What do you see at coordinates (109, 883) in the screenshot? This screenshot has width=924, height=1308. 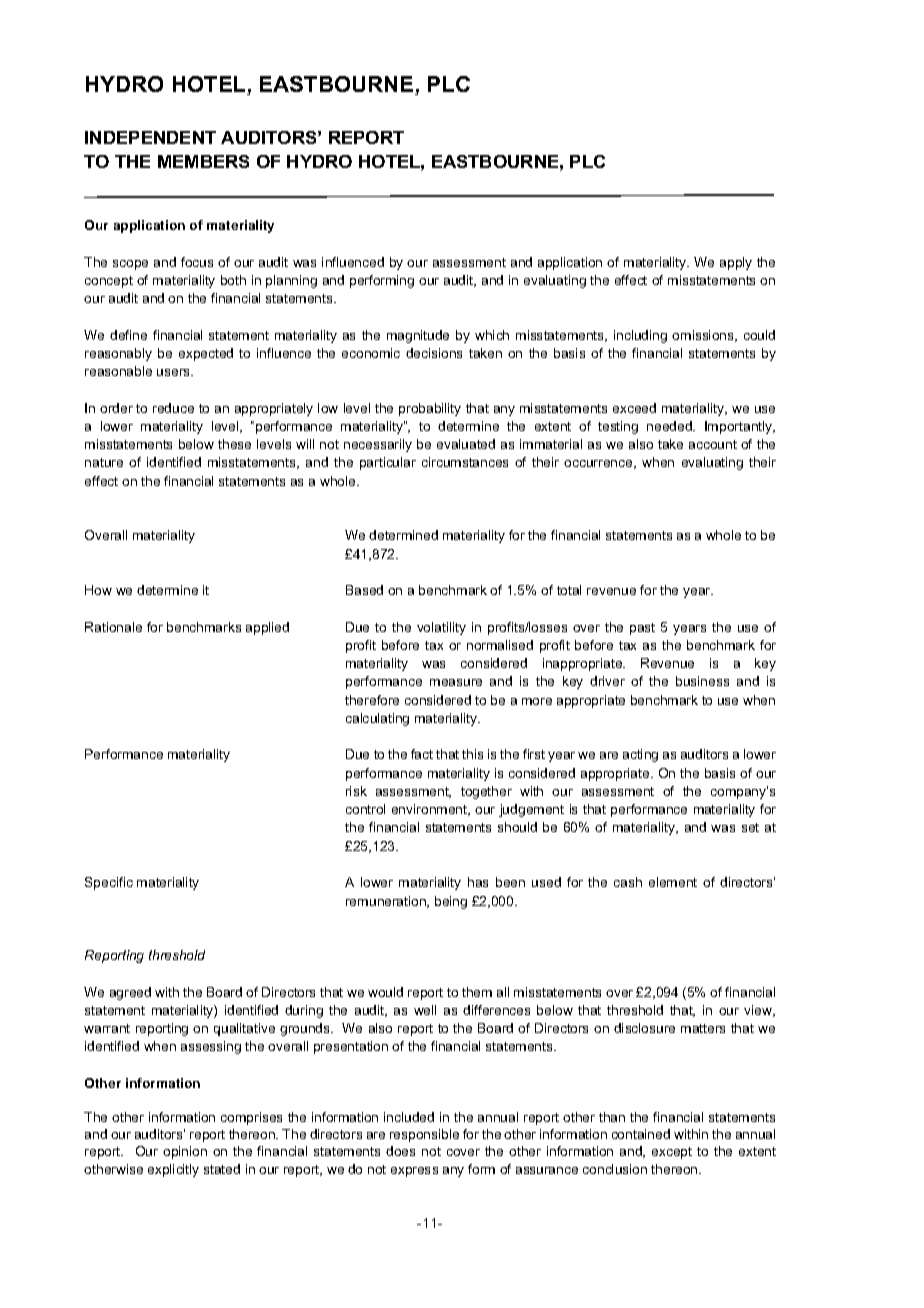 I see `Specific` at bounding box center [109, 883].
